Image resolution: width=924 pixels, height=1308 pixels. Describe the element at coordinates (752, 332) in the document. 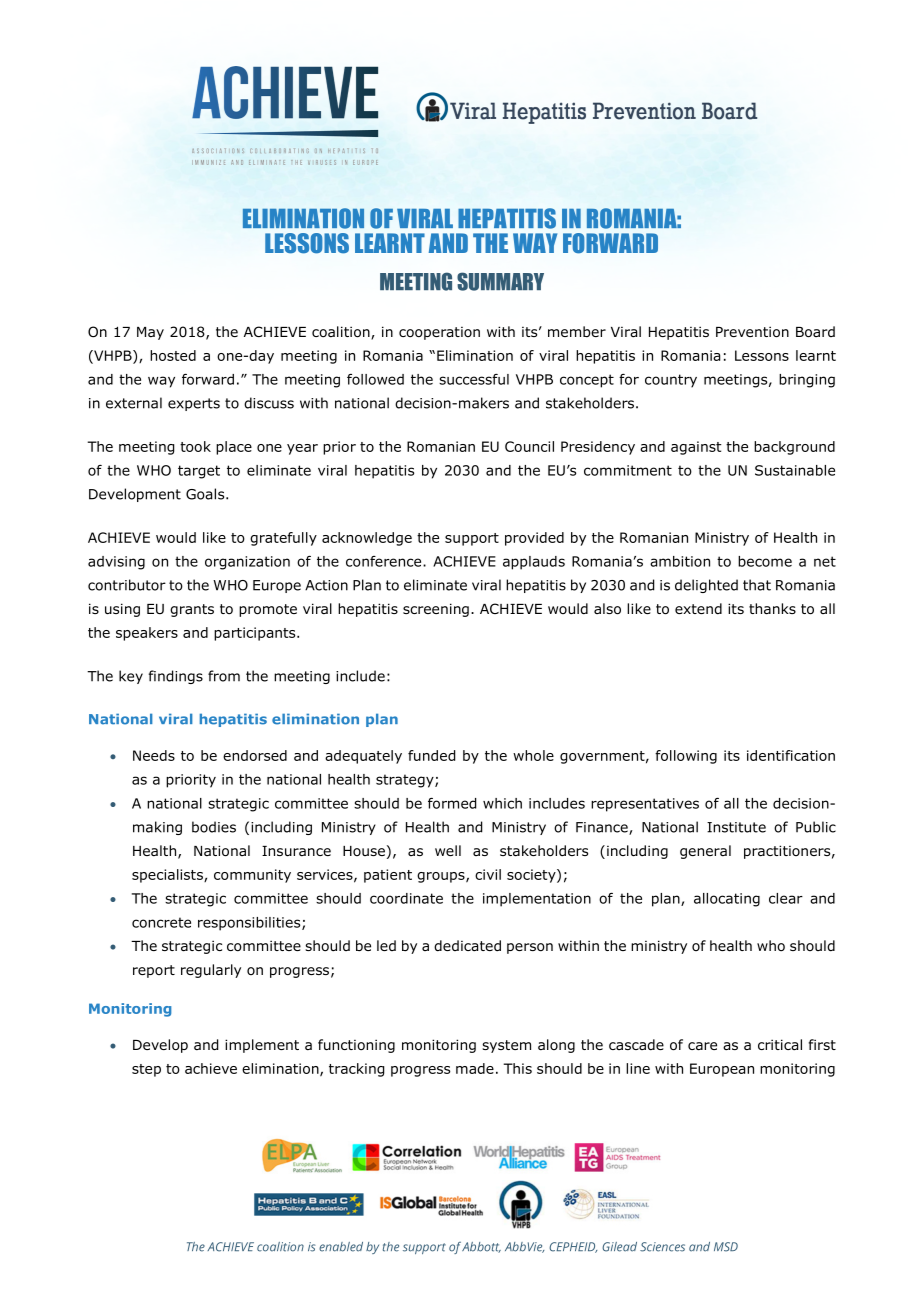

I see `Prevention` at that location.
